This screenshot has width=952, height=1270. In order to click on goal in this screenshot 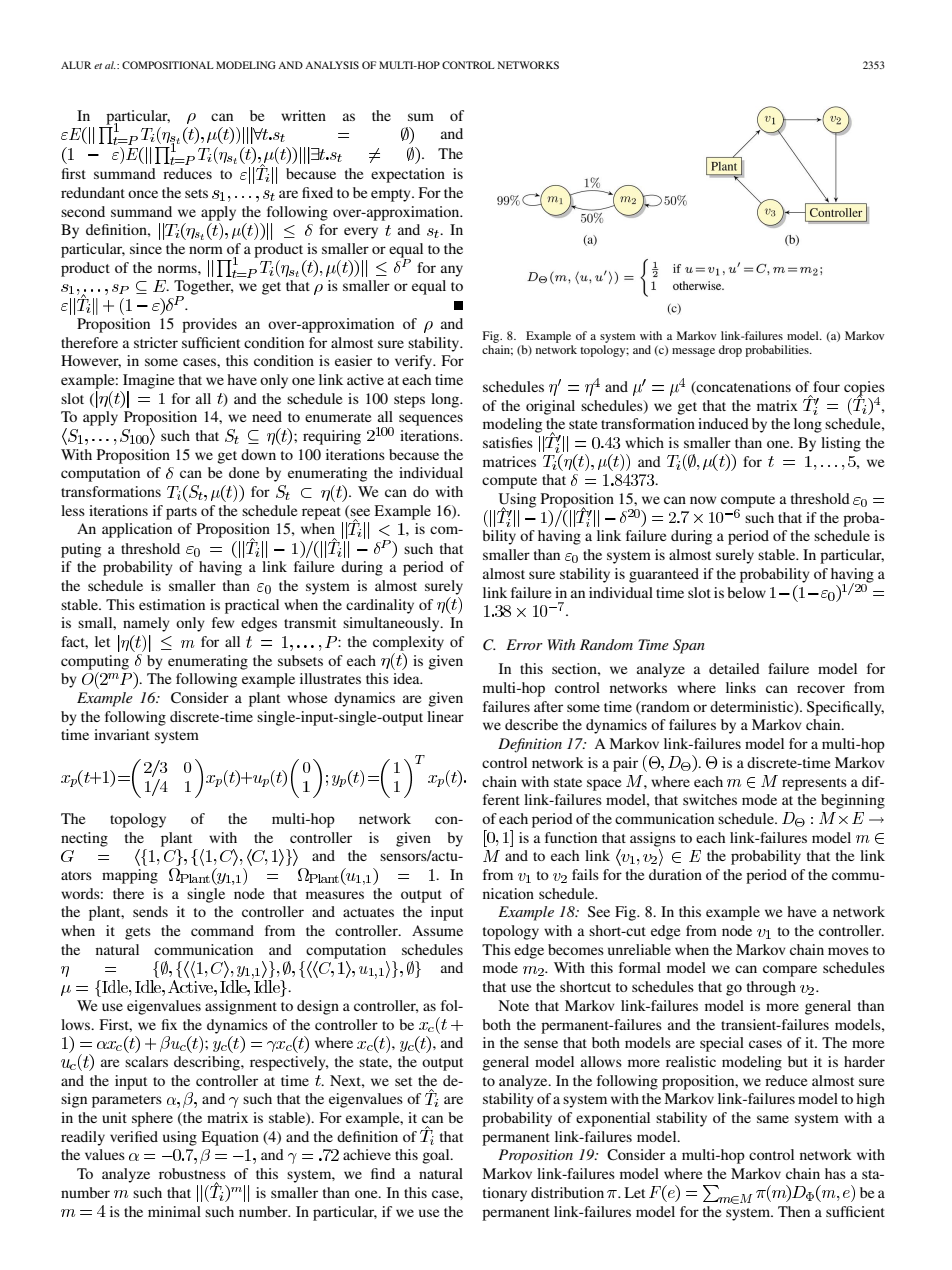, I will do `click(437, 1156)`.
